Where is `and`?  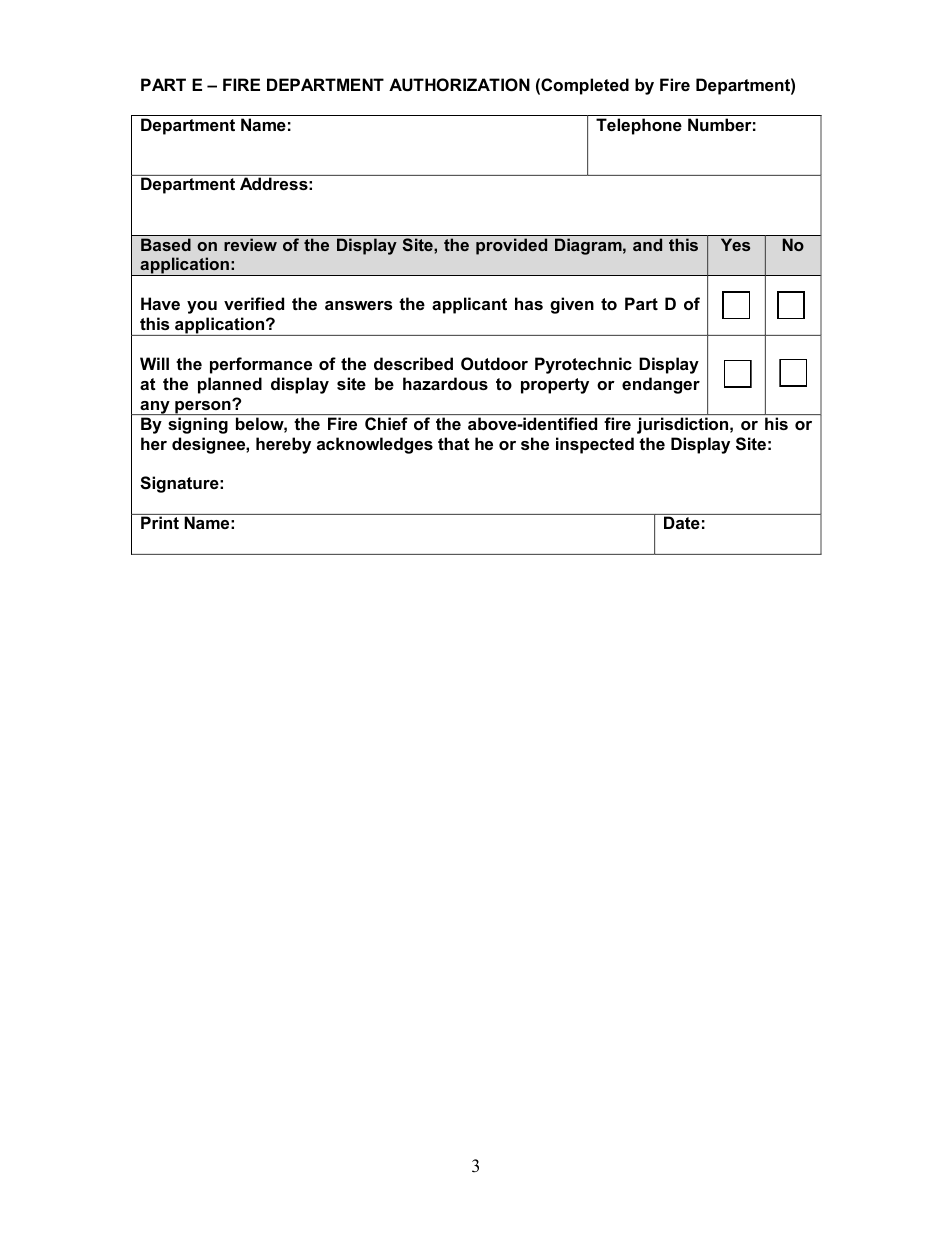 and is located at coordinates (647, 244).
